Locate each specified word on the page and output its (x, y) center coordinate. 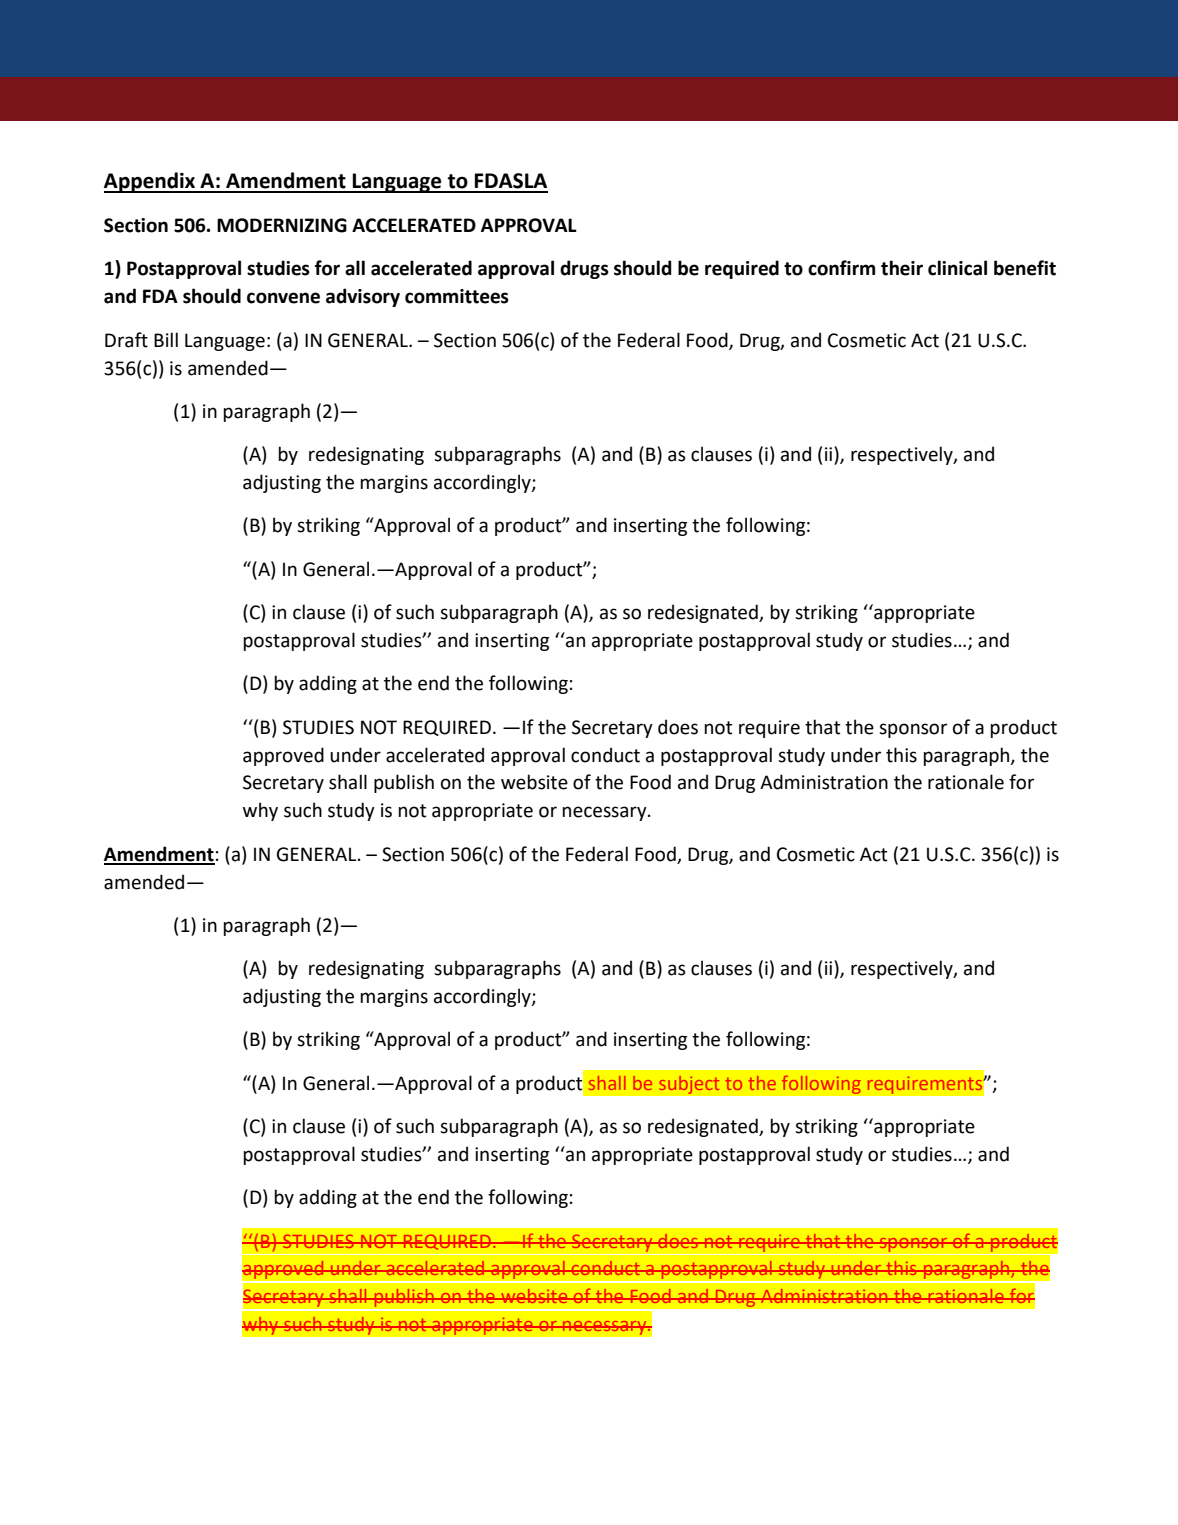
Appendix (151, 182)
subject (689, 1084)
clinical (957, 268)
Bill (166, 339)
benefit (1025, 268)
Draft (126, 340)
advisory (363, 297)
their (902, 268)
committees (457, 296)
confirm (841, 268)
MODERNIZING (282, 225)
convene (283, 298)
